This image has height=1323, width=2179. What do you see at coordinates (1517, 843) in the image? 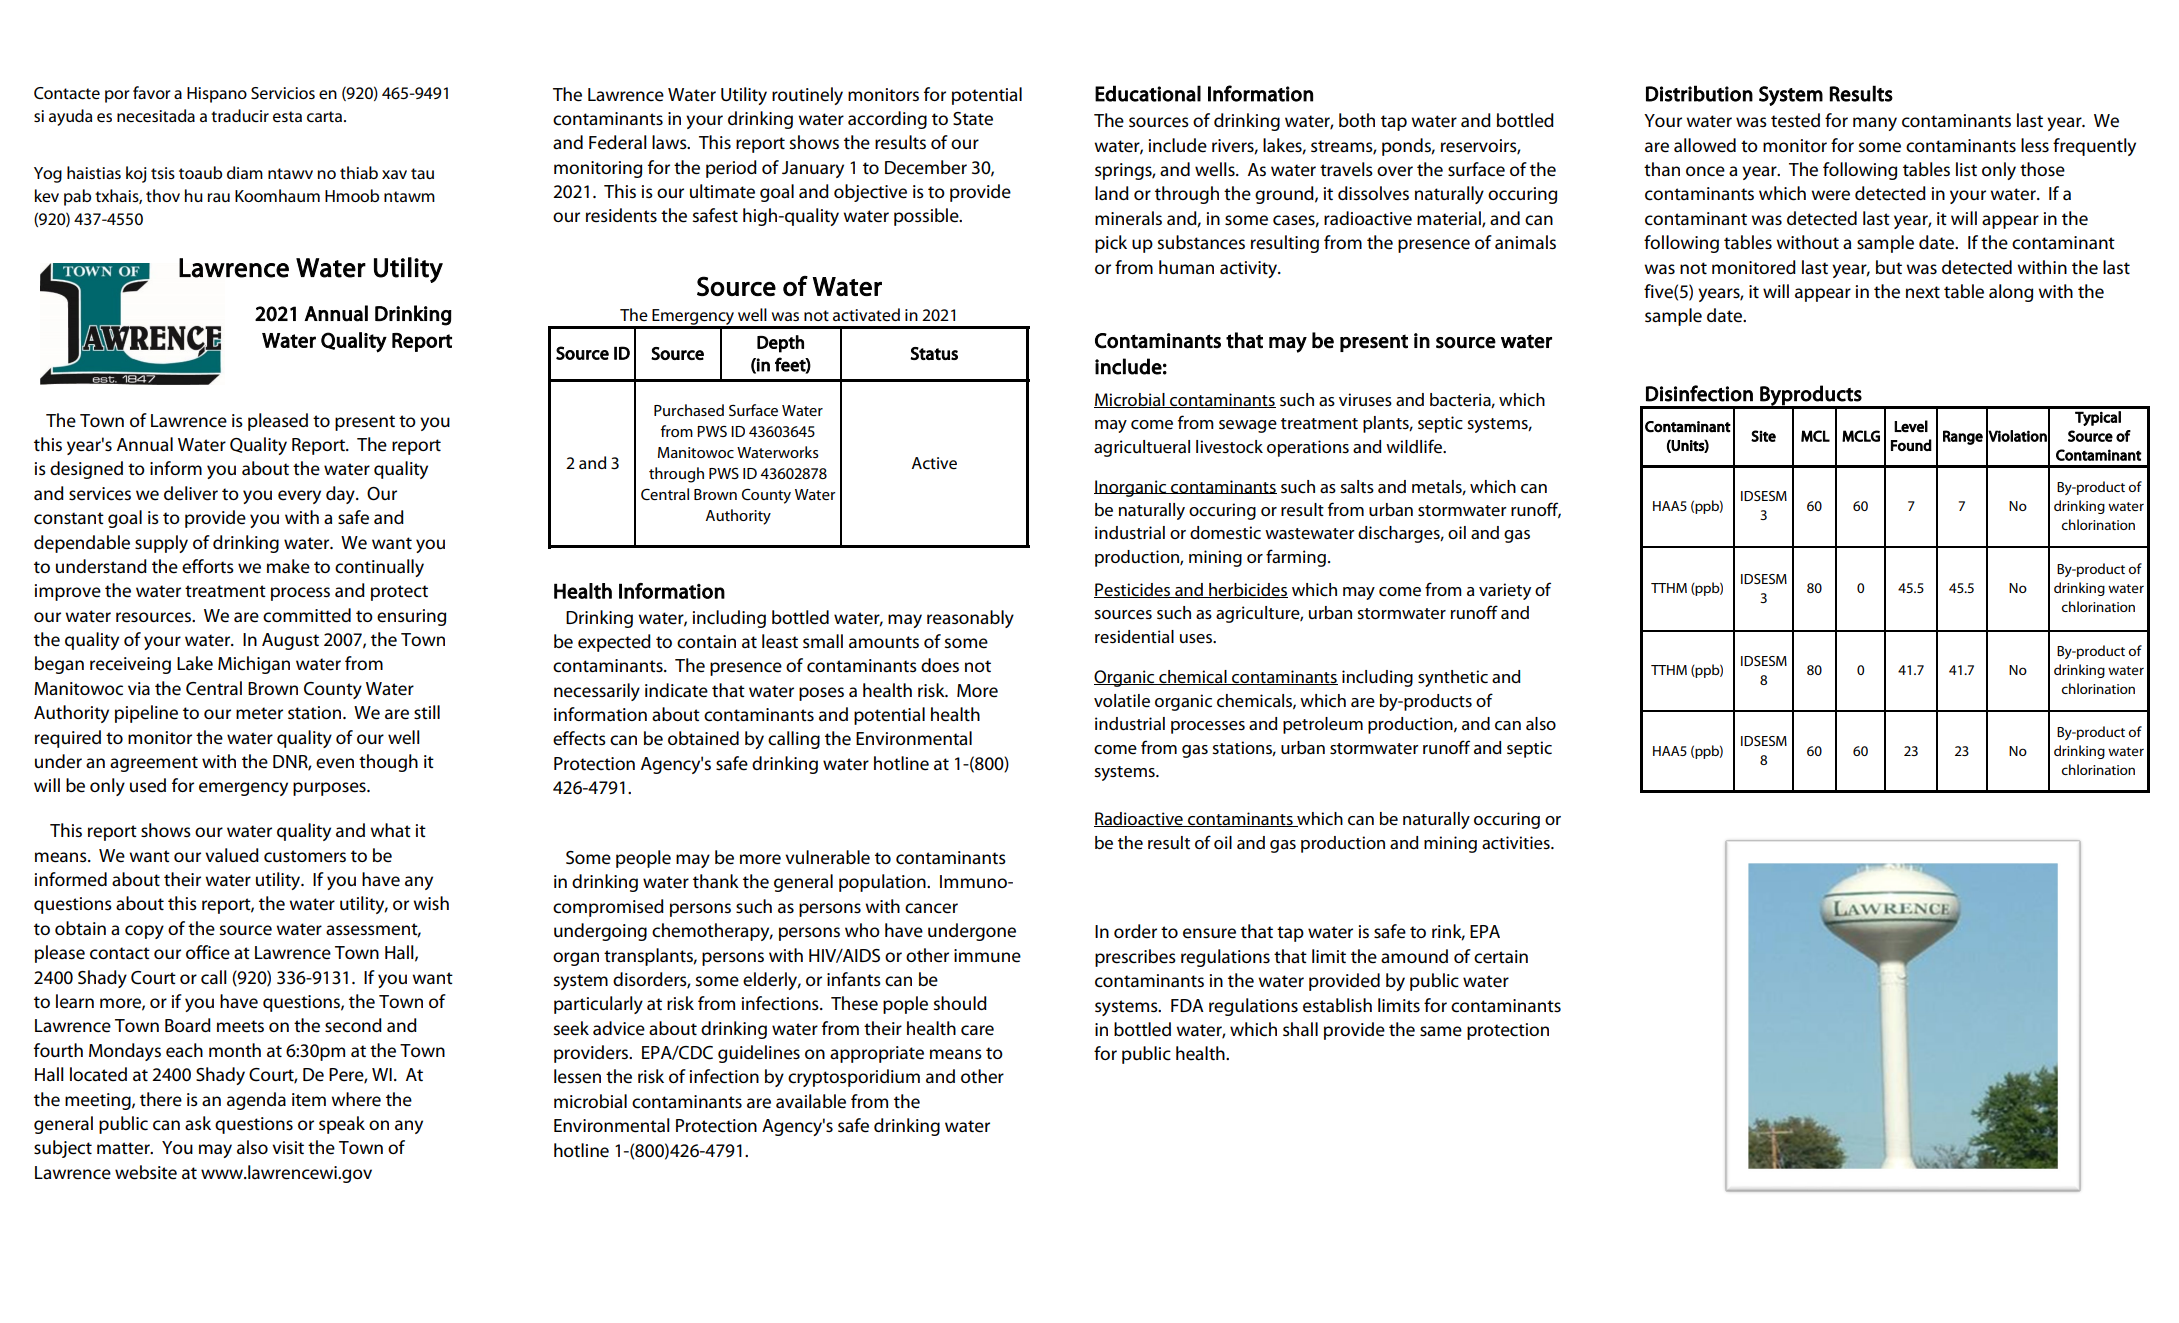
I see `activities` at bounding box center [1517, 843].
